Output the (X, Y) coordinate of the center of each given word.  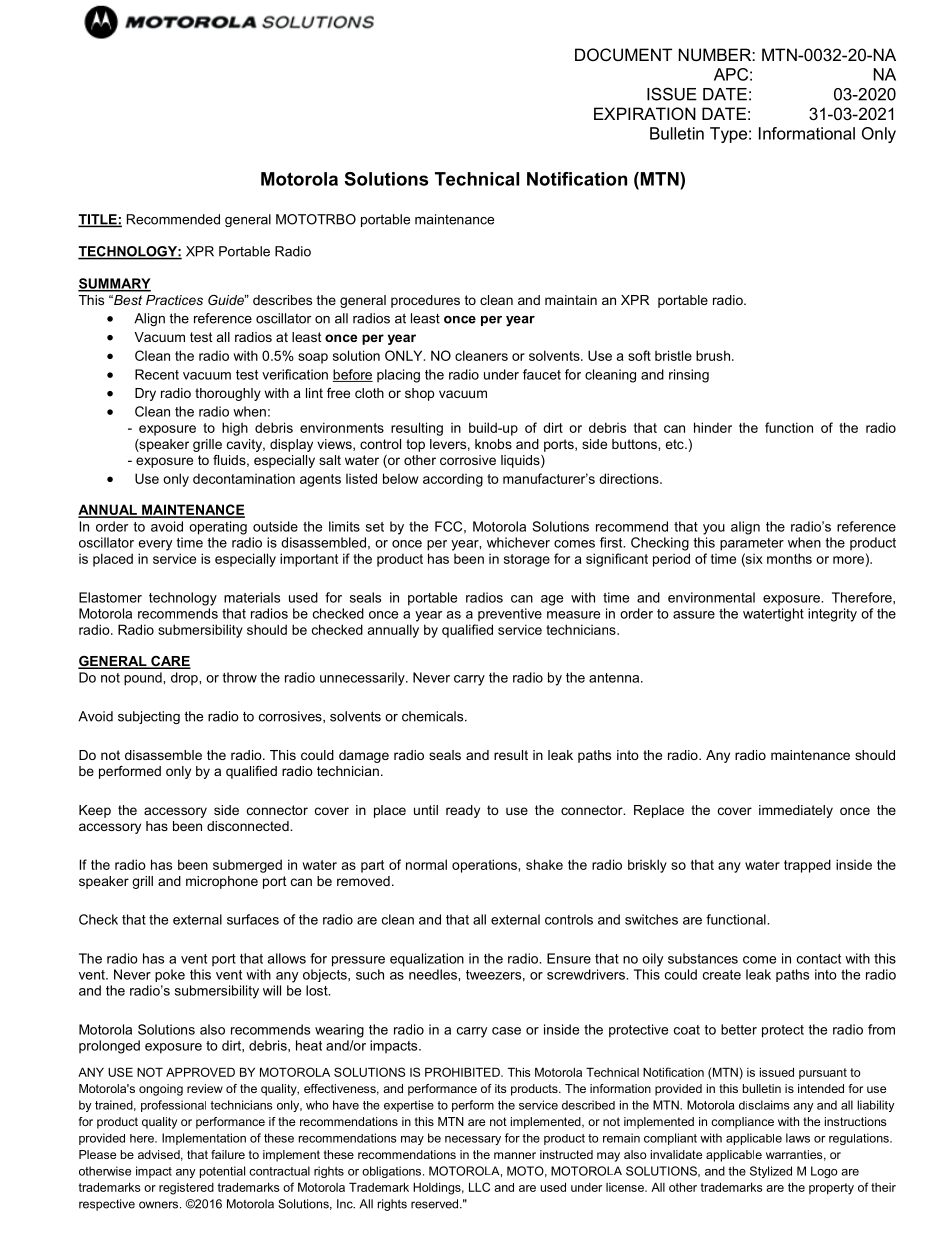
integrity (832, 615)
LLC (479, 1187)
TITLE (98, 220)
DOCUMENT (623, 54)
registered (186, 1189)
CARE (170, 662)
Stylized (771, 1172)
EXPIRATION (645, 113)
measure (573, 615)
